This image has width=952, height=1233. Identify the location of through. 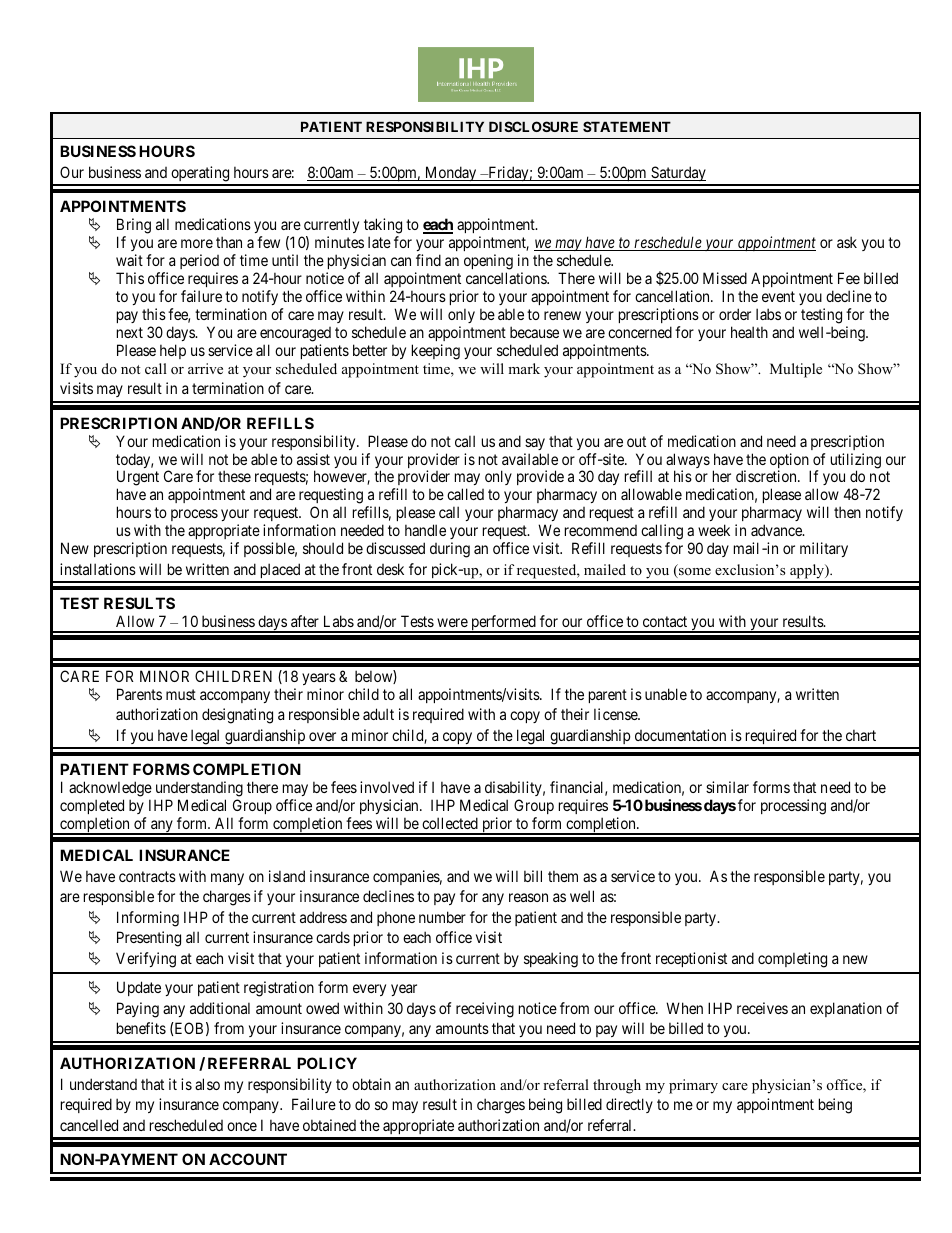
(617, 1086).
